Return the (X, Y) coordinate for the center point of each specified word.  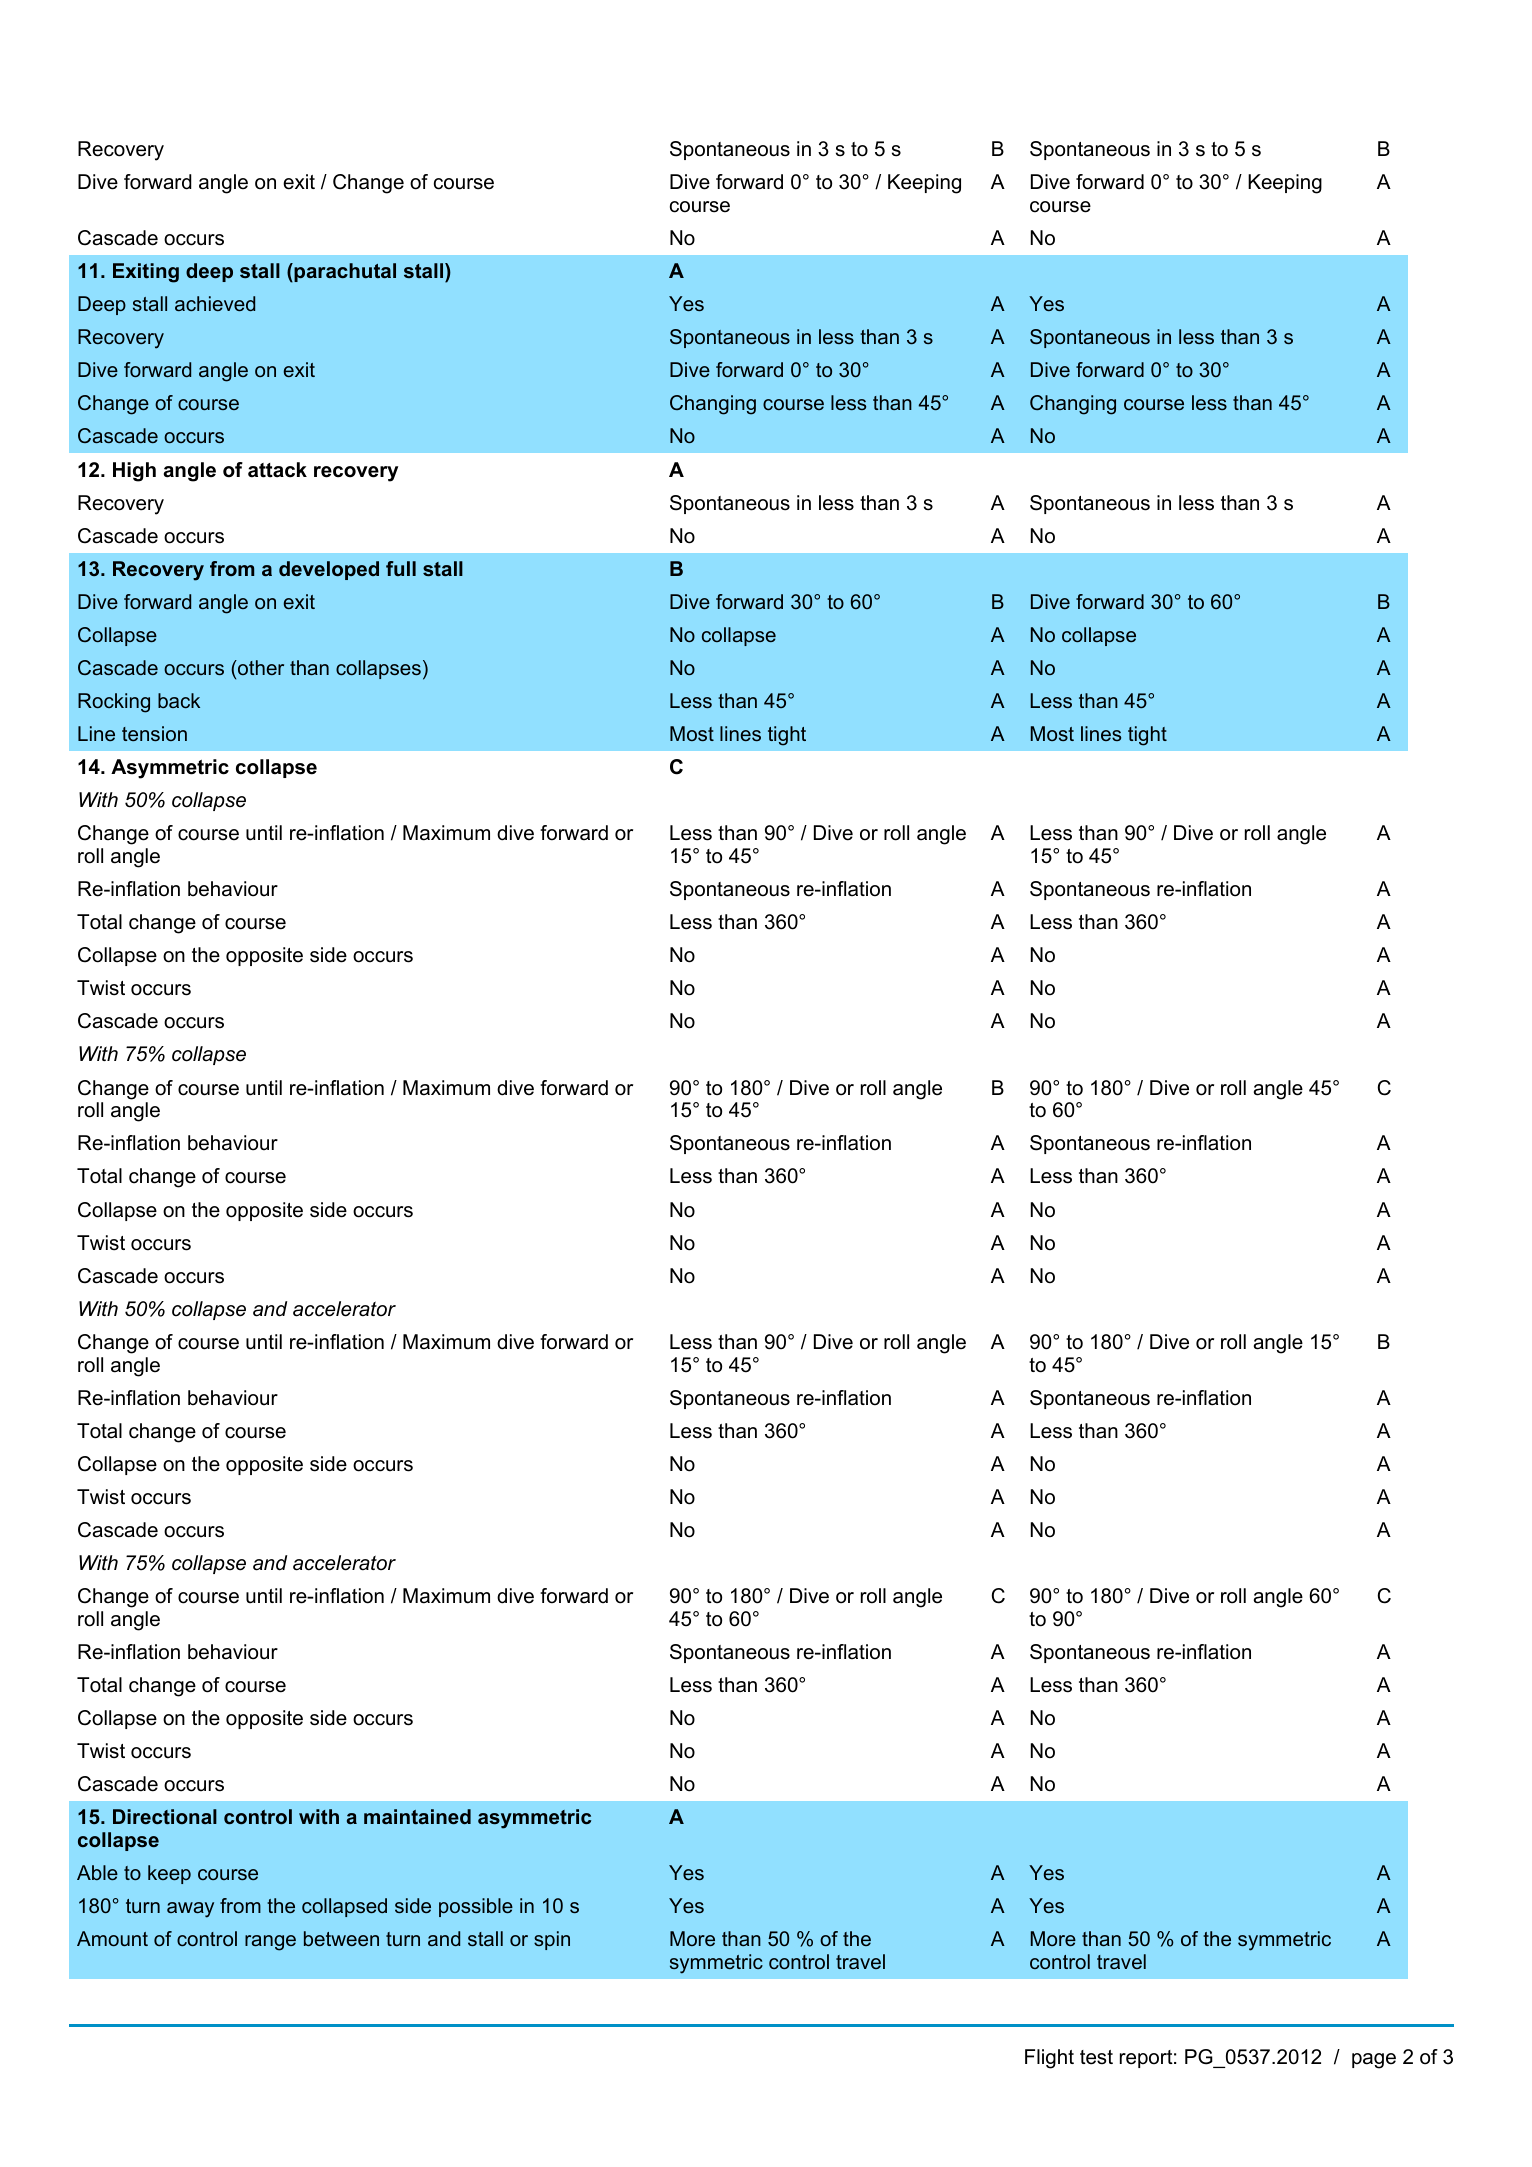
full (401, 568)
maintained (417, 1816)
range (270, 1943)
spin (552, 1940)
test (1096, 2057)
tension (154, 733)
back (179, 700)
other (260, 667)
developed (329, 570)
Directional (165, 1816)
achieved (215, 304)
